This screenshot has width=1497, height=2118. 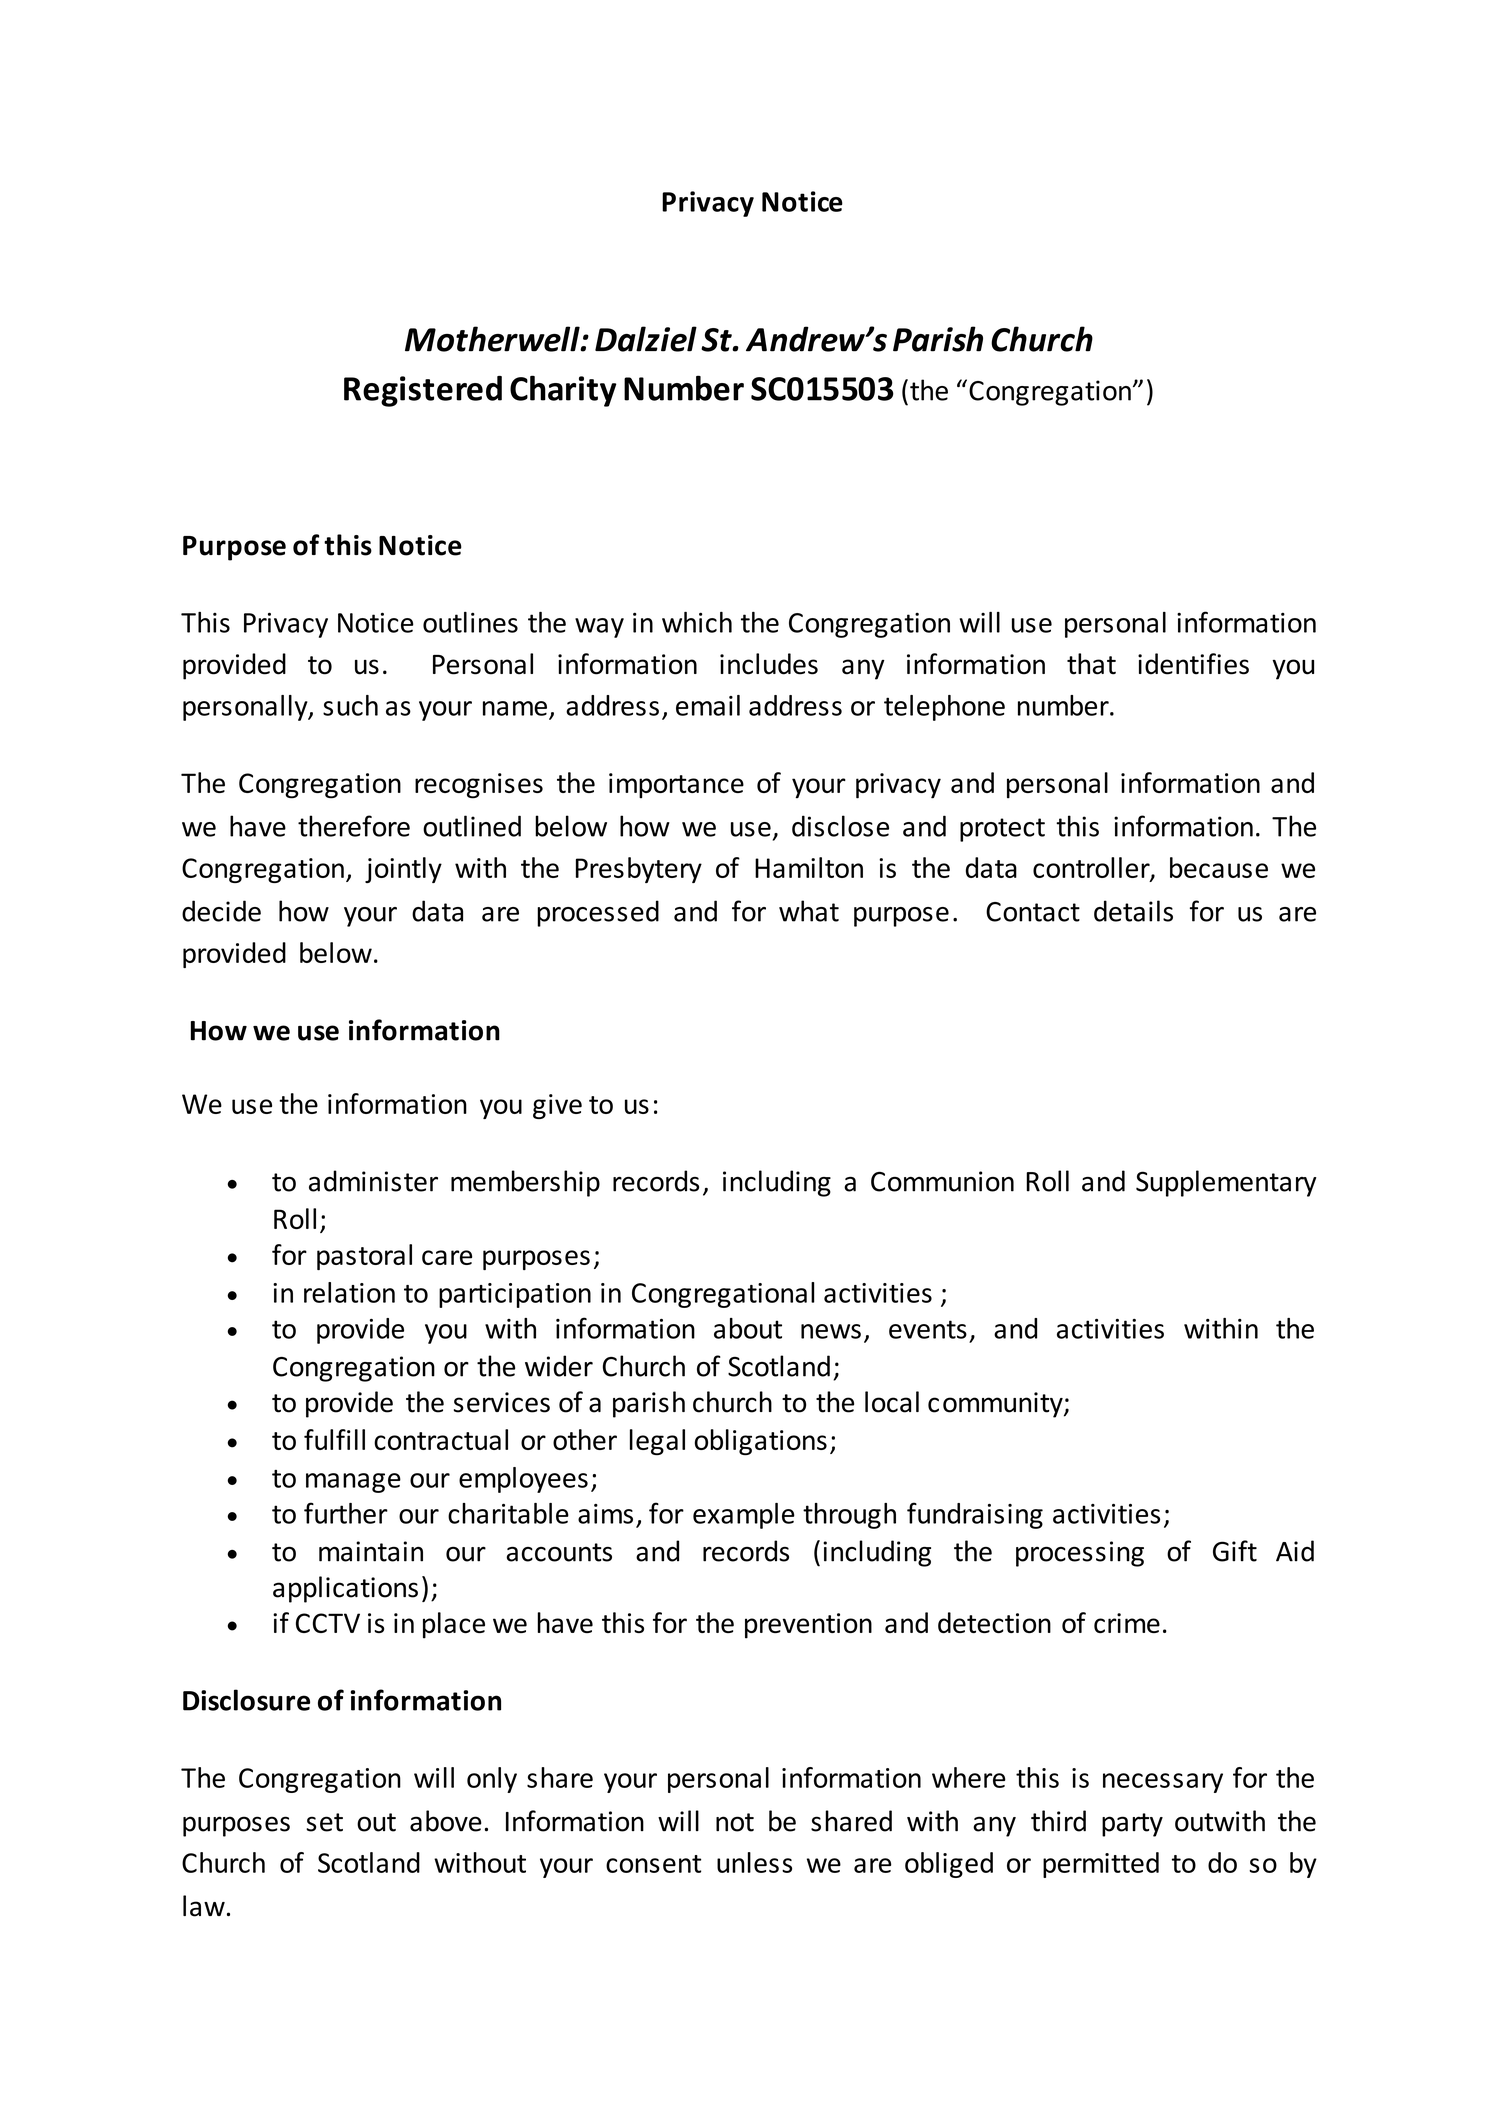 I want to click on Gift, so click(x=1235, y=1551).
